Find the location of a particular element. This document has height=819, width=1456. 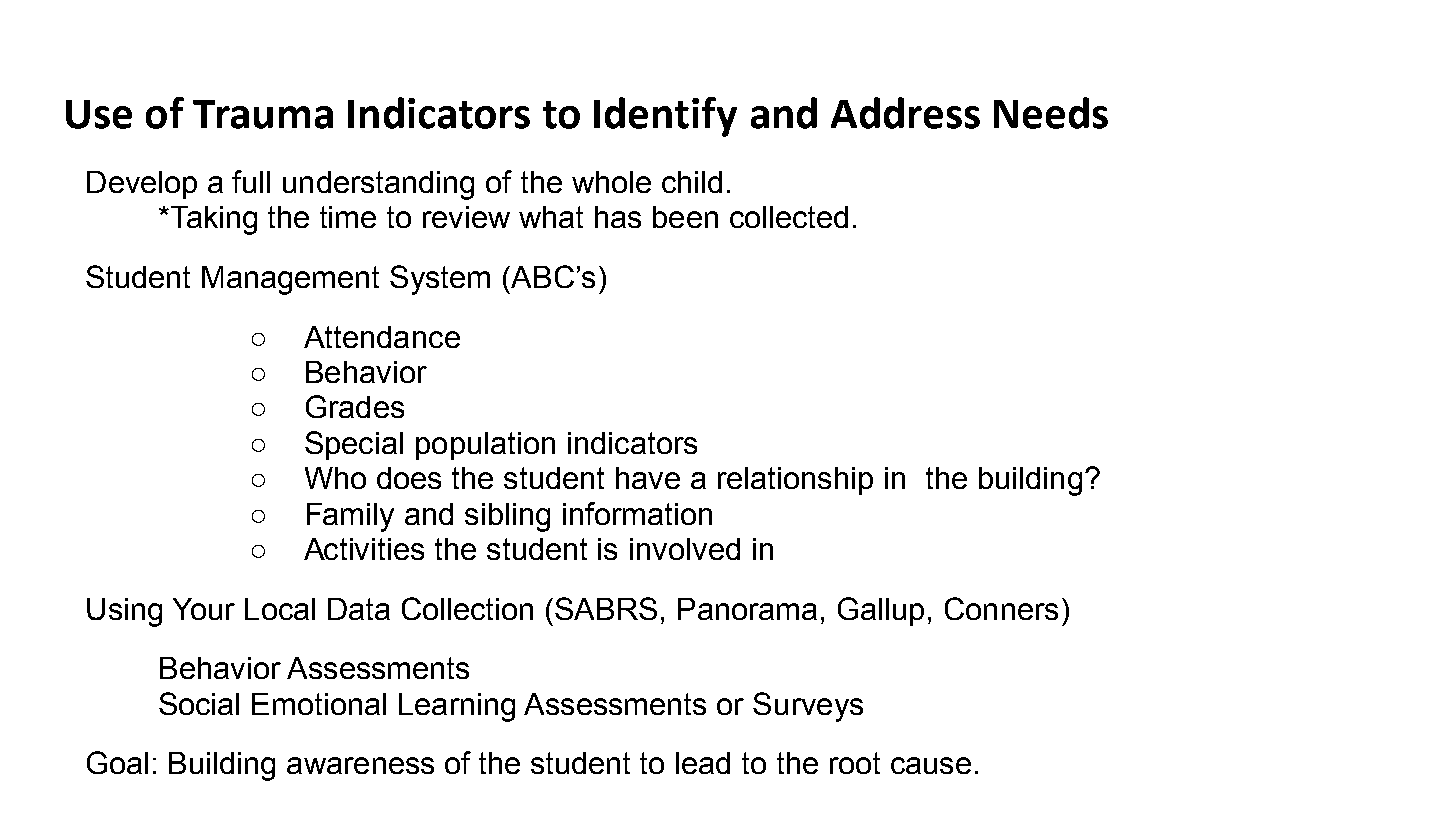

Special is located at coordinates (354, 445).
